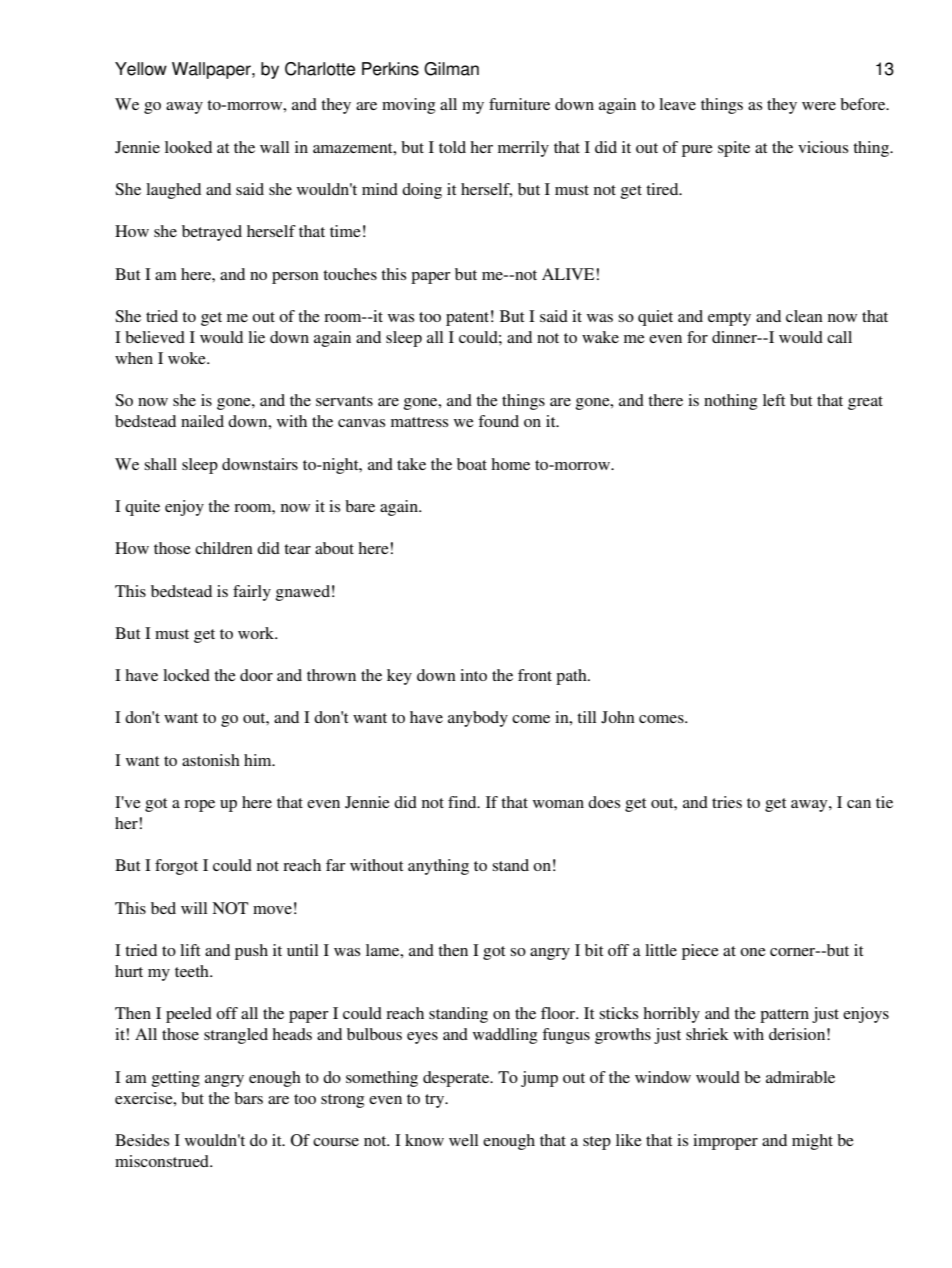 The height and width of the page is (1268, 952). What do you see at coordinates (727, 802) in the page?
I see `tries` at bounding box center [727, 802].
